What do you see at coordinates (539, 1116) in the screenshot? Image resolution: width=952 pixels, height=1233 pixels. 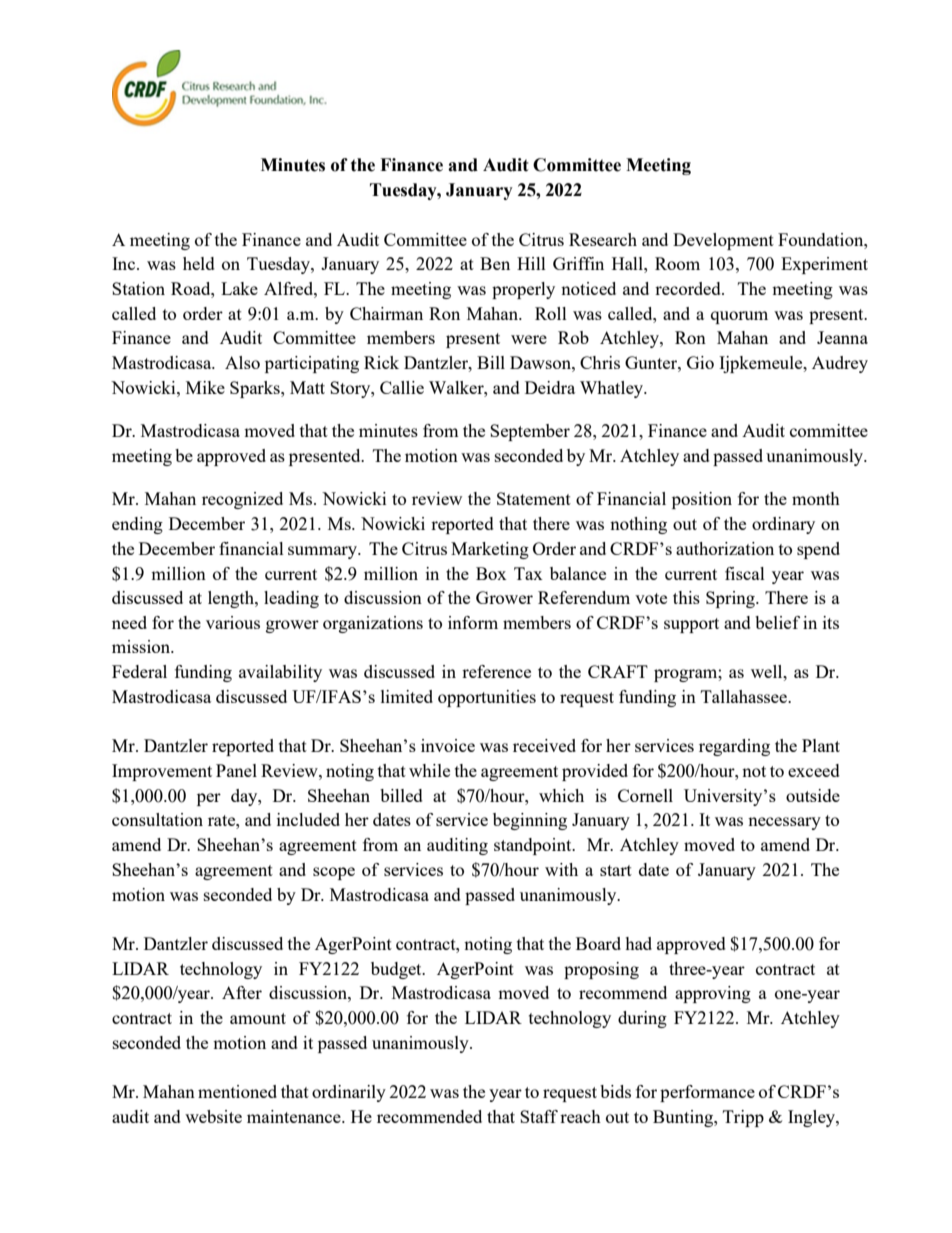 I see `Staff` at bounding box center [539, 1116].
